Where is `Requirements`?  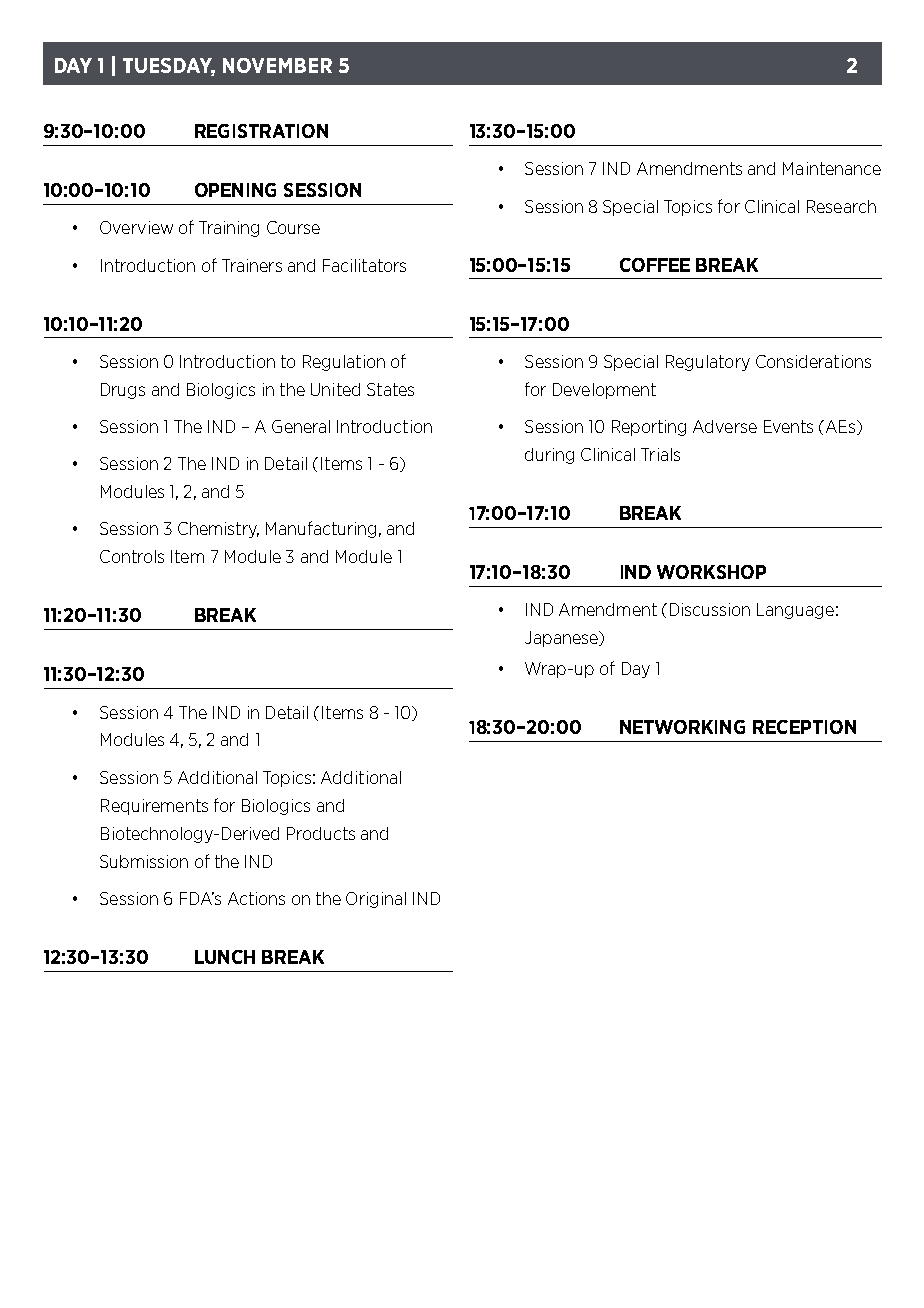
Requirements is located at coordinates (154, 807).
